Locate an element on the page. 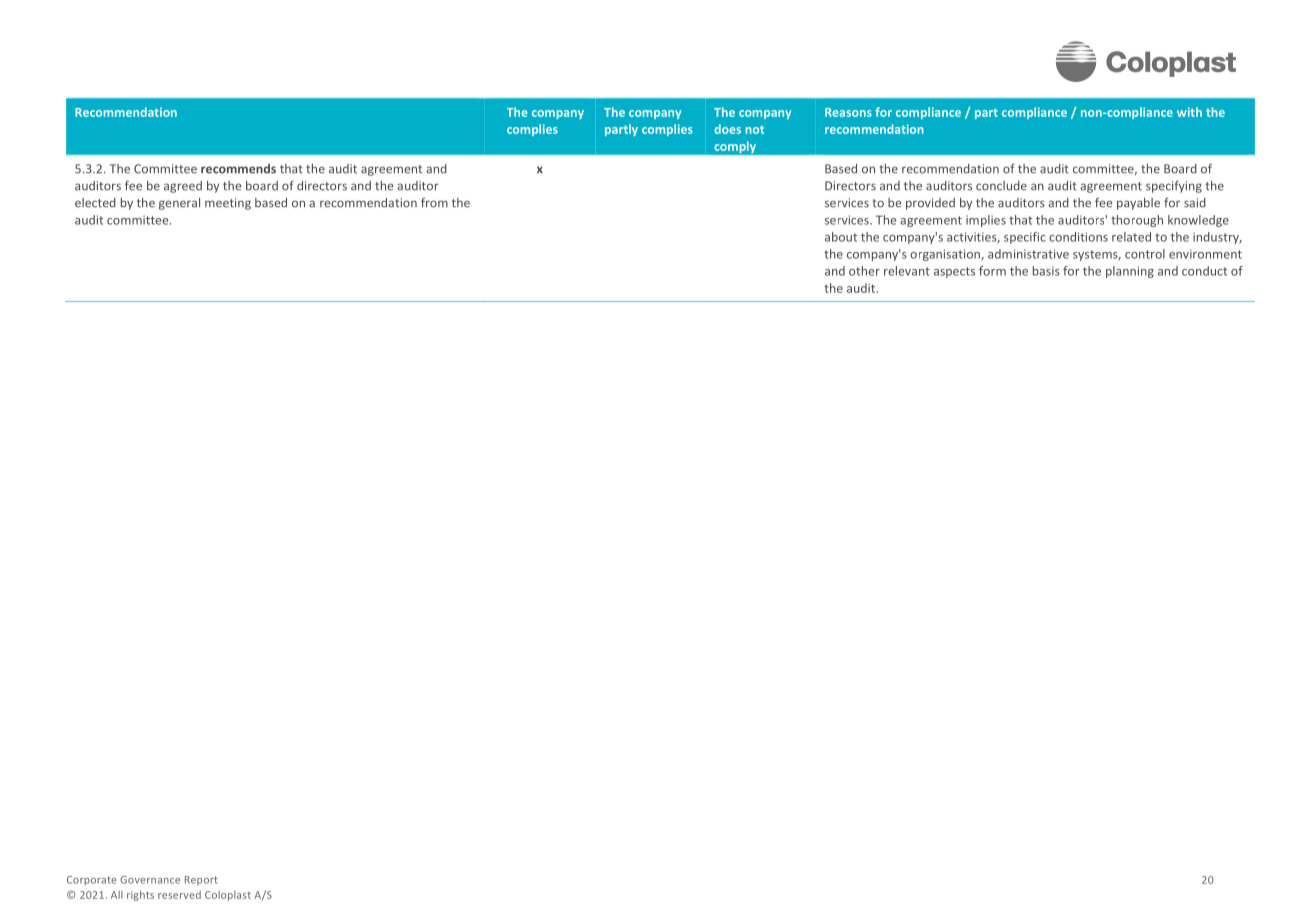 Image resolution: width=1308 pixels, height=924 pixels. Report is located at coordinates (201, 881).
